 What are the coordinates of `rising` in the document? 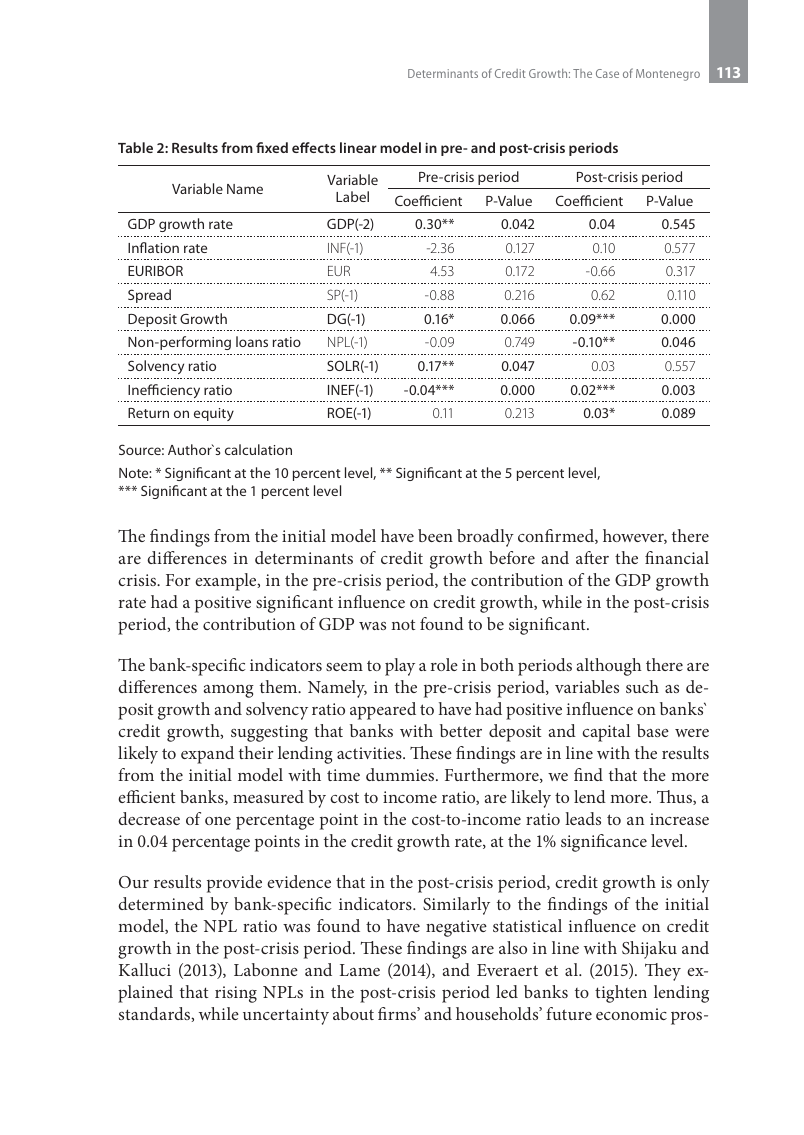 It's located at (236, 994).
